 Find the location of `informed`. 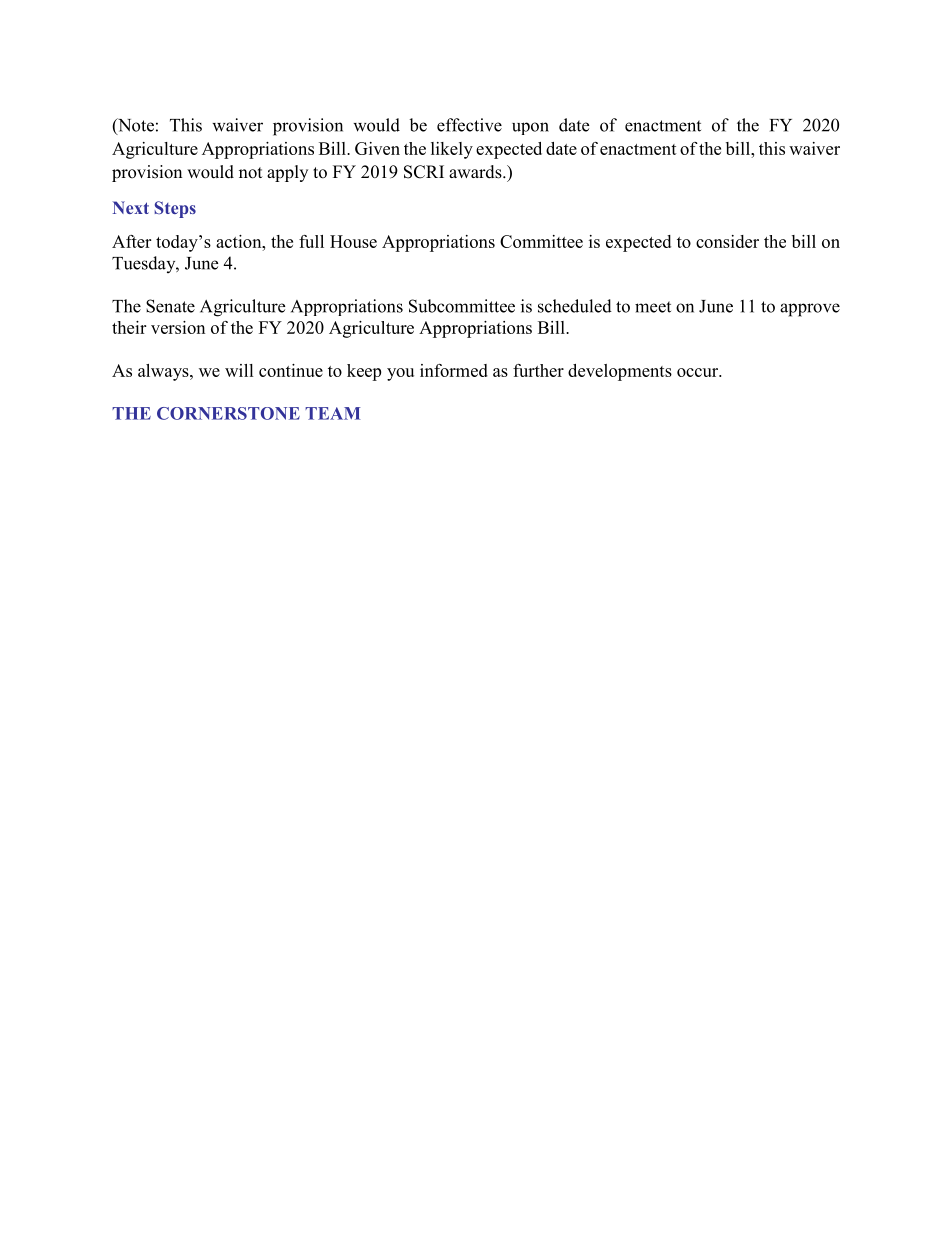

informed is located at coordinates (454, 370).
